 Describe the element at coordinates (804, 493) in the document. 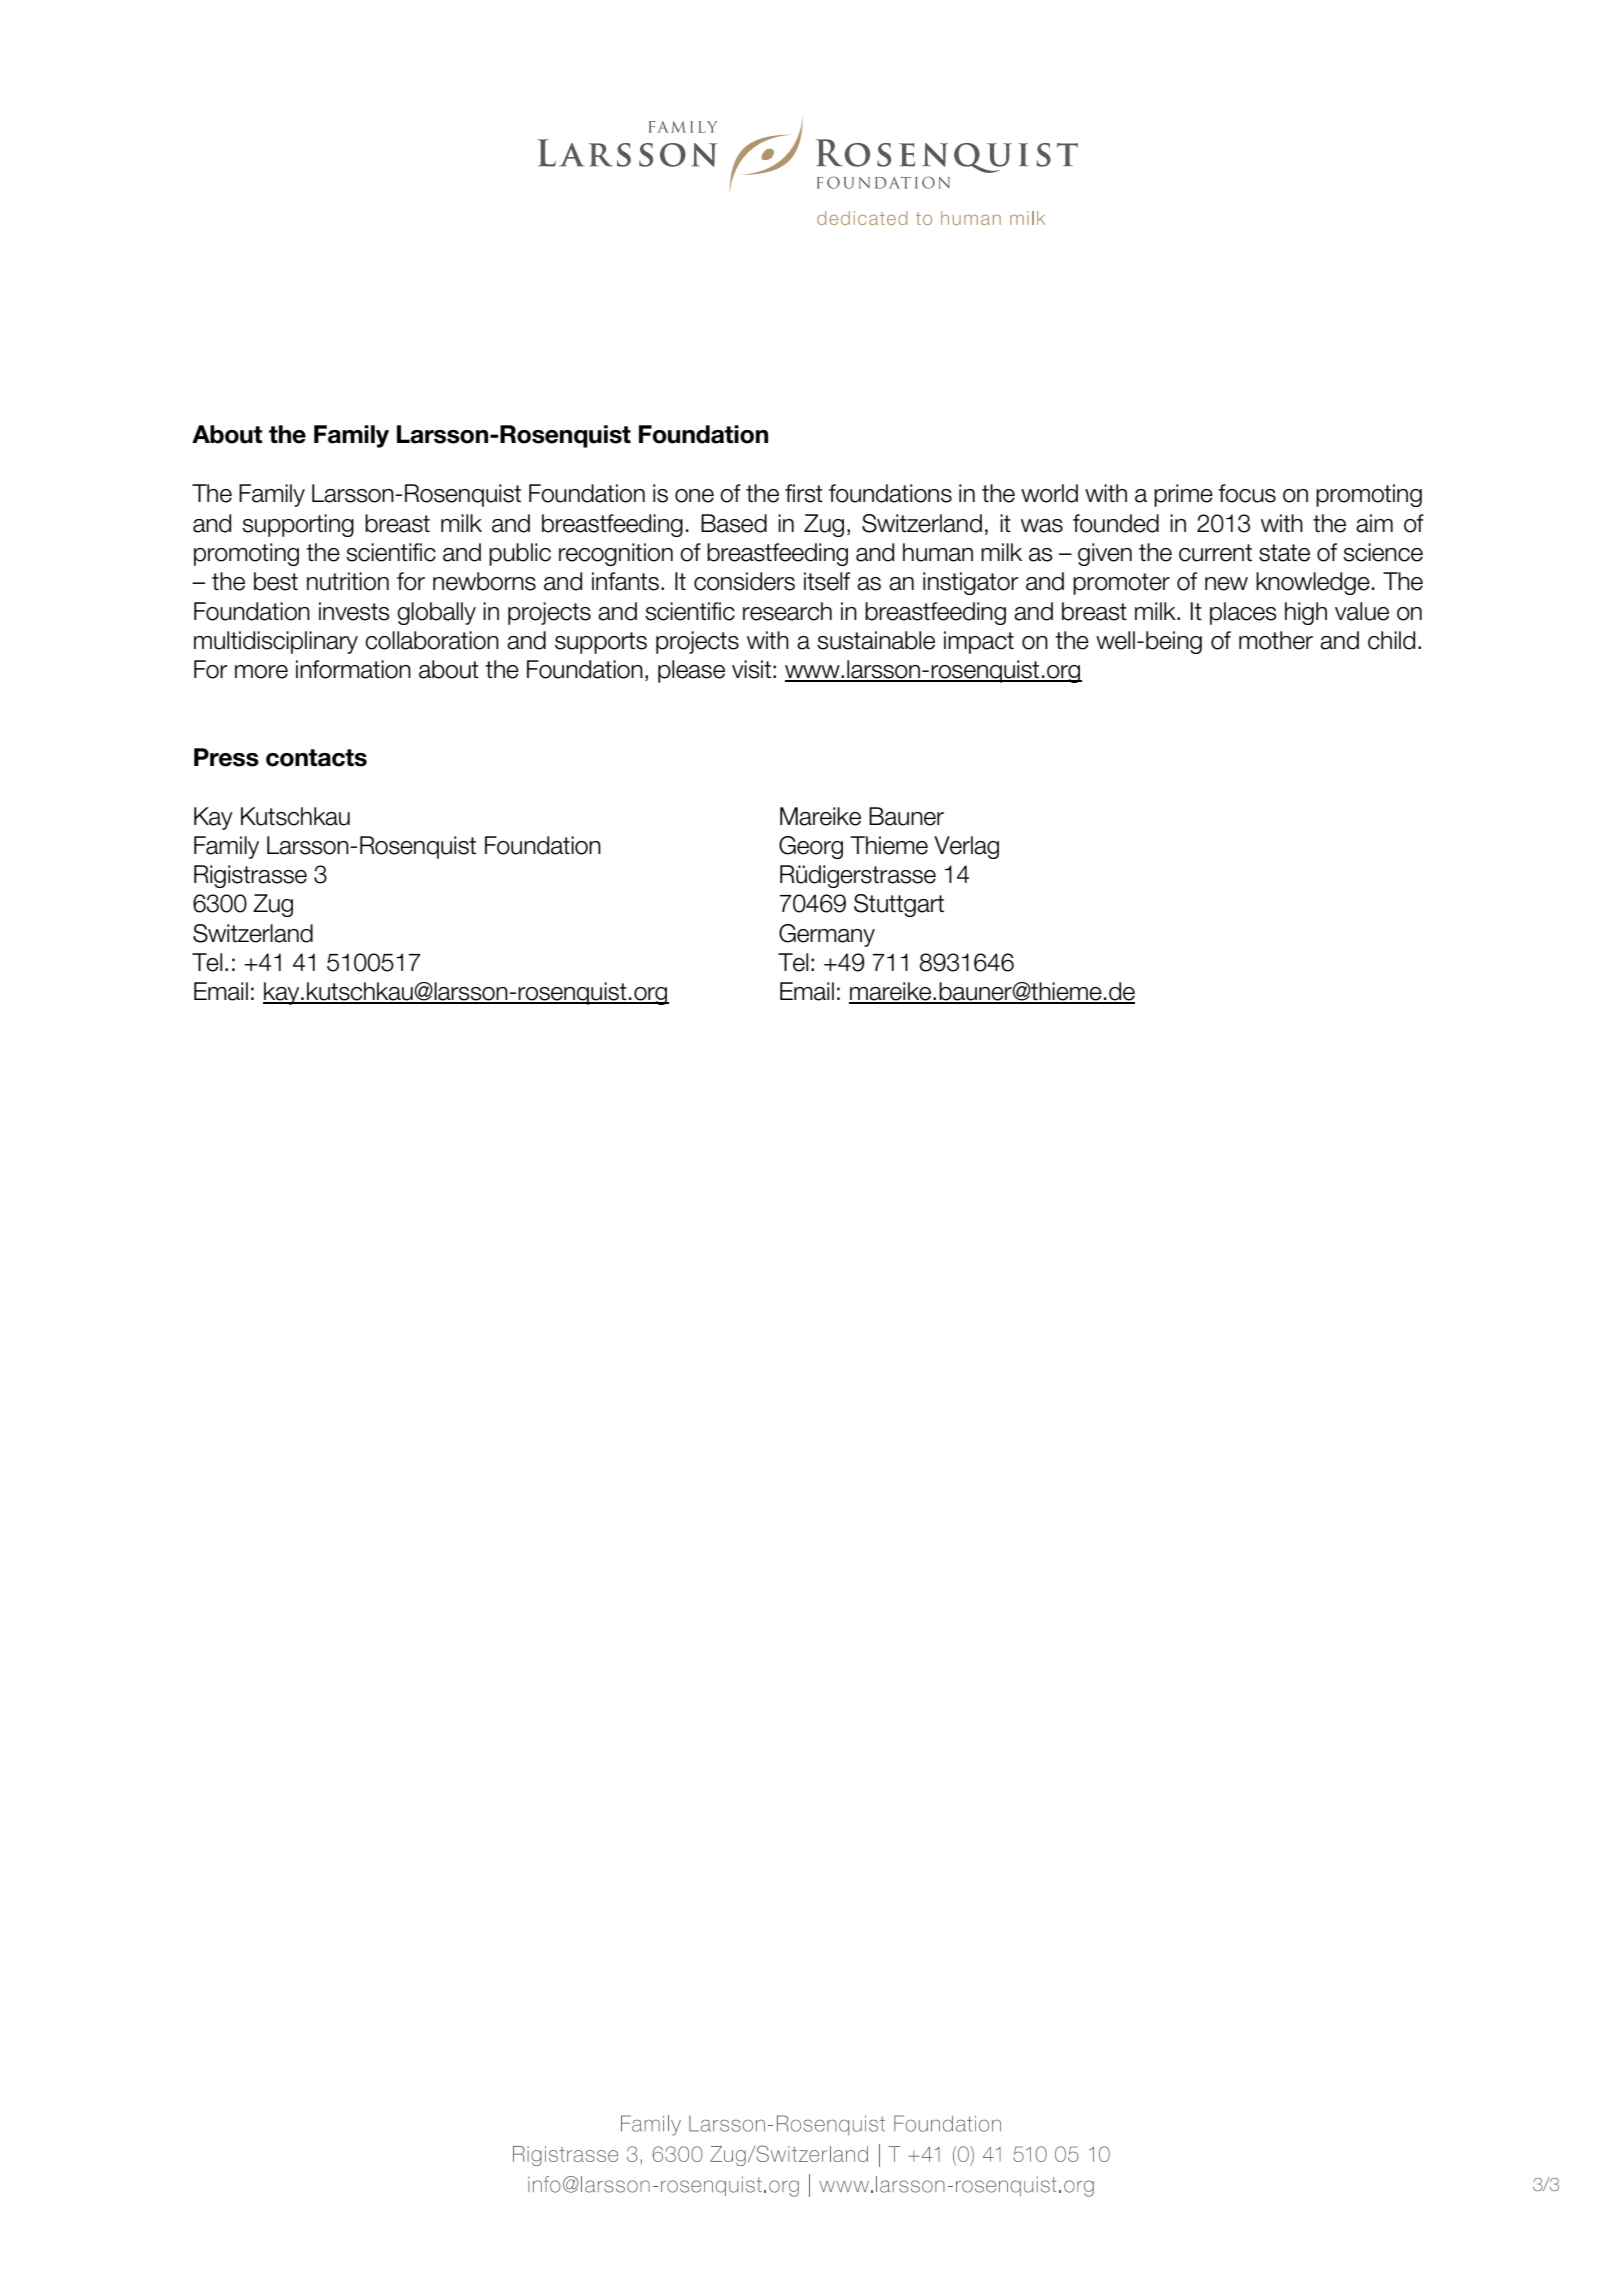

I see `first` at that location.
